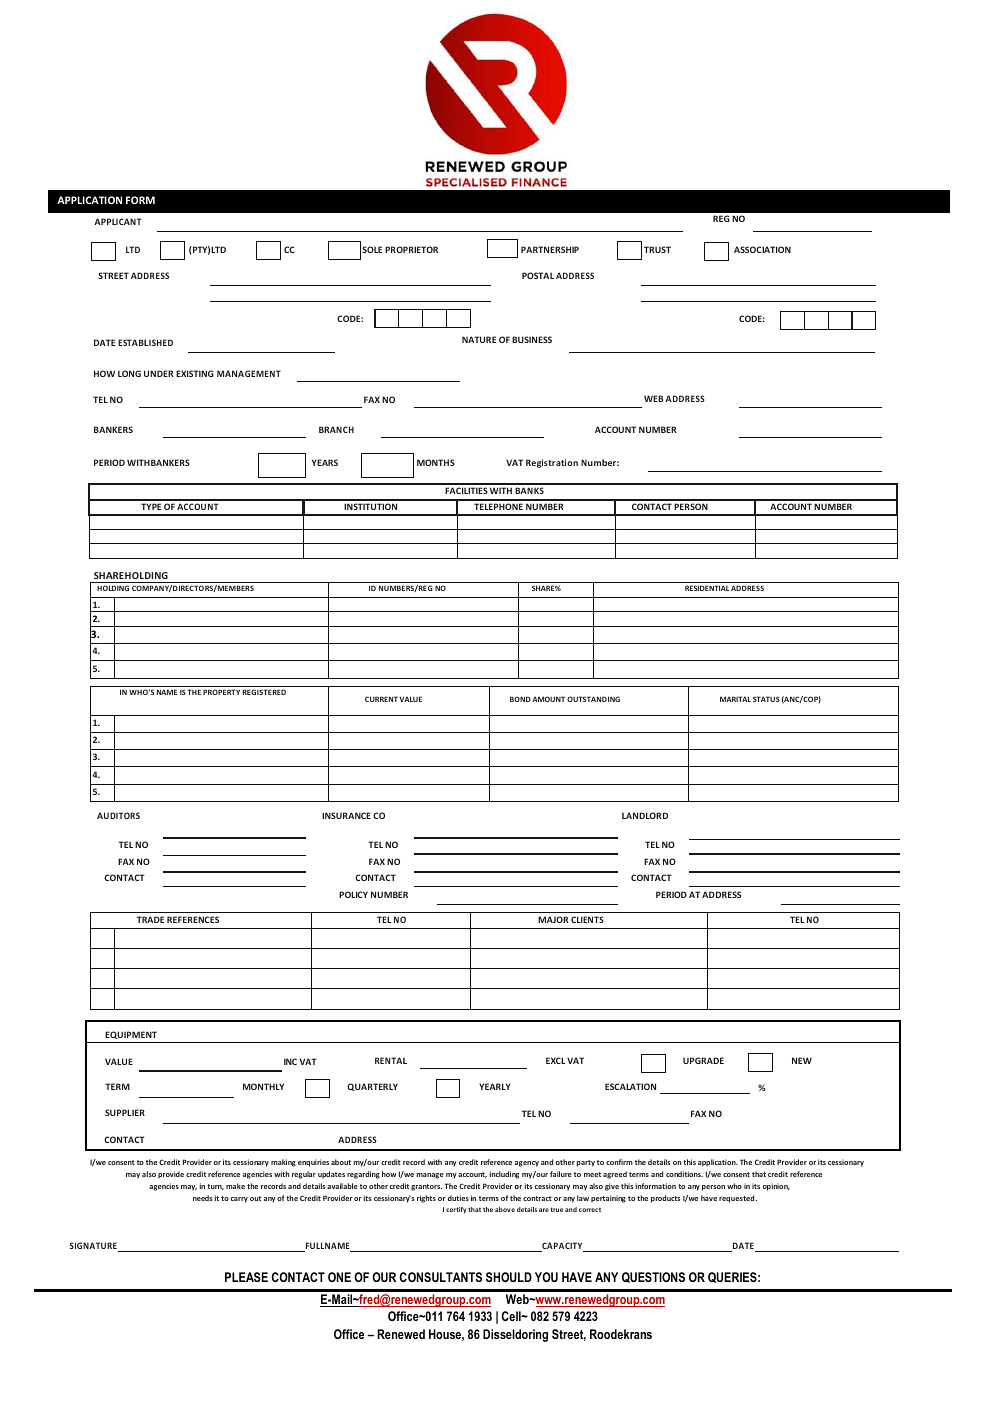 The width and height of the screenshot is (994, 1404). I want to click on PLEASE, so click(246, 1277).
